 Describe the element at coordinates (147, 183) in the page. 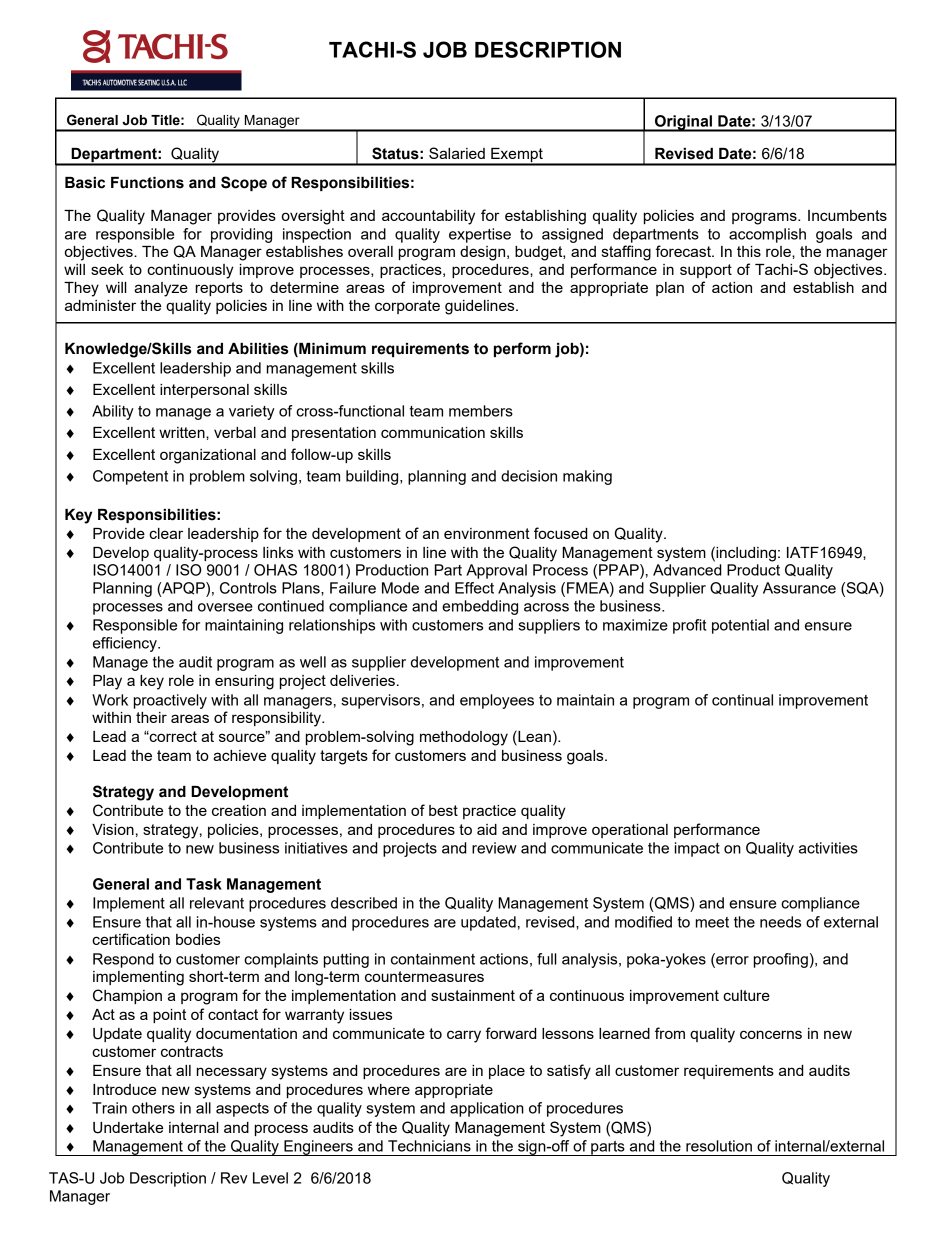

I see `Functions` at that location.
